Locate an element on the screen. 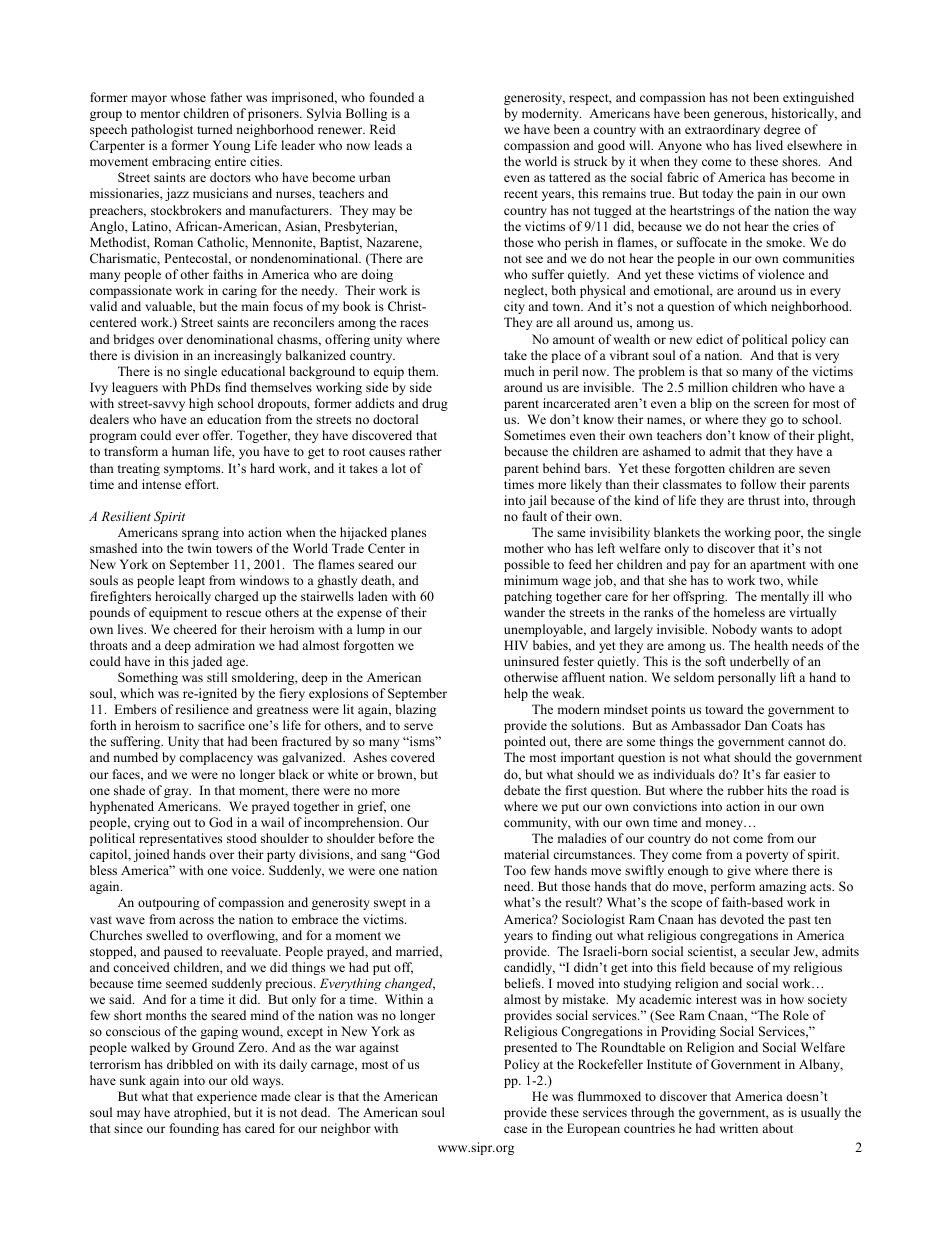 This screenshot has width=952, height=1233. wander is located at coordinates (524, 612).
